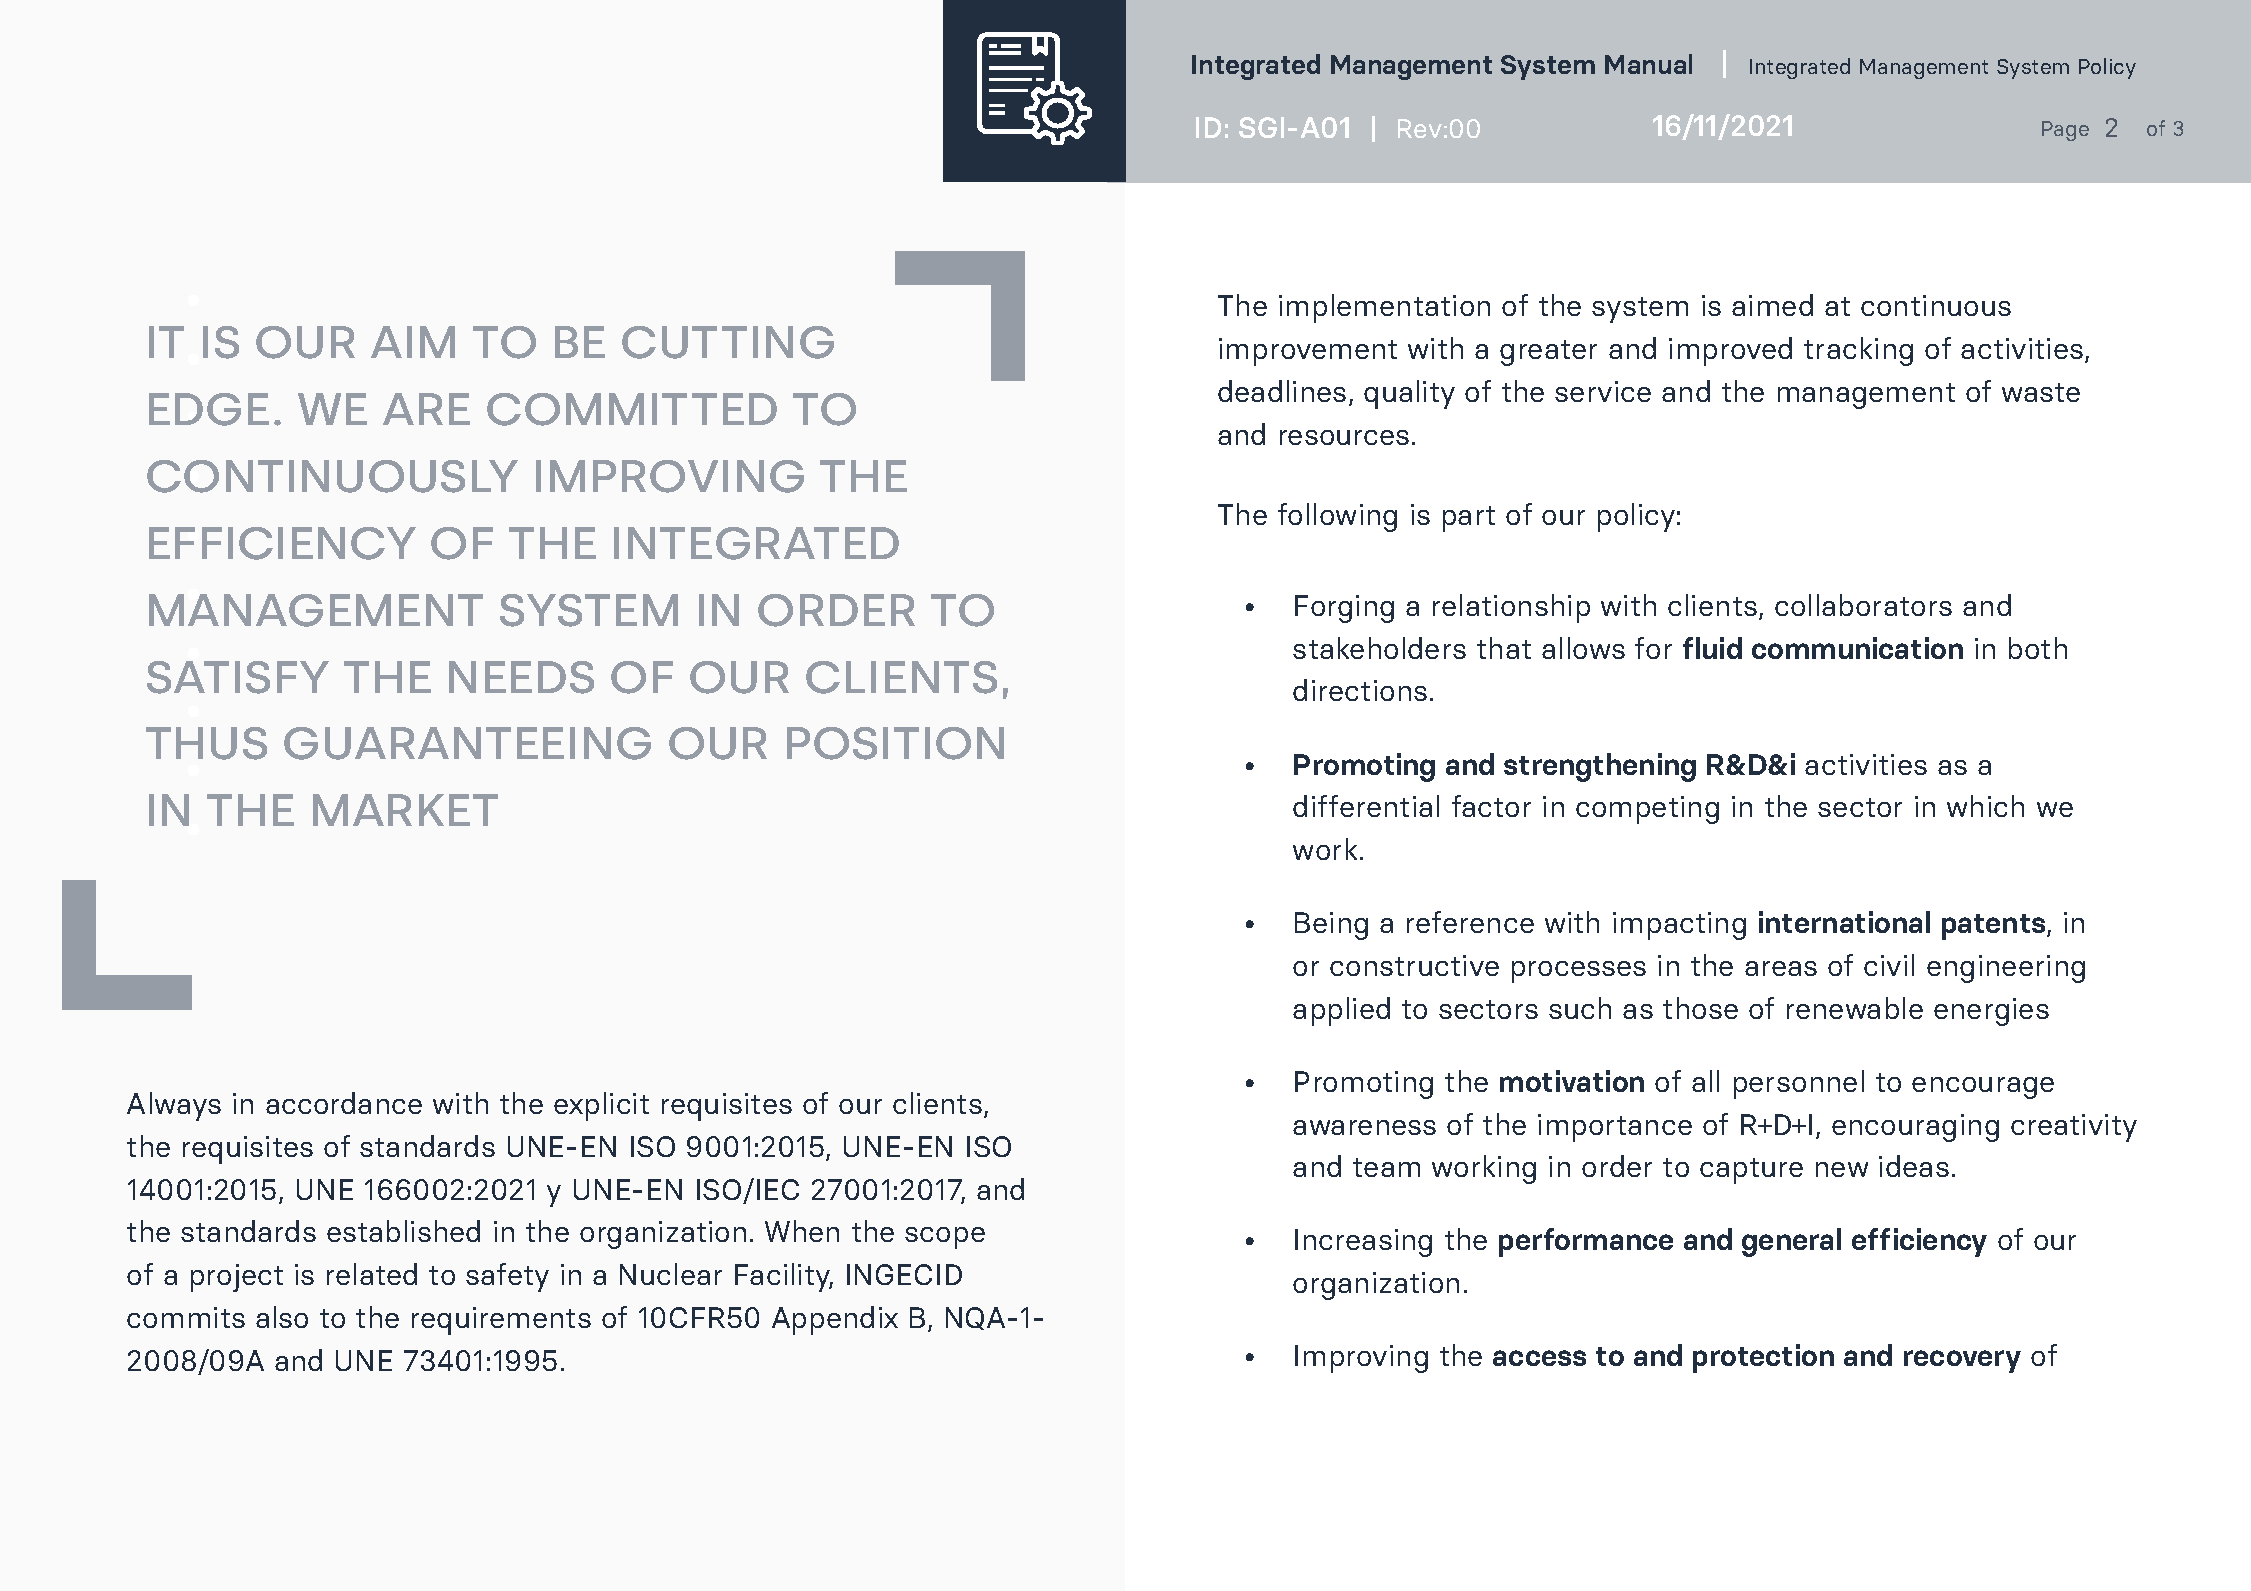 This screenshot has height=1591, width=2251. I want to click on protection, so click(1763, 1358).
